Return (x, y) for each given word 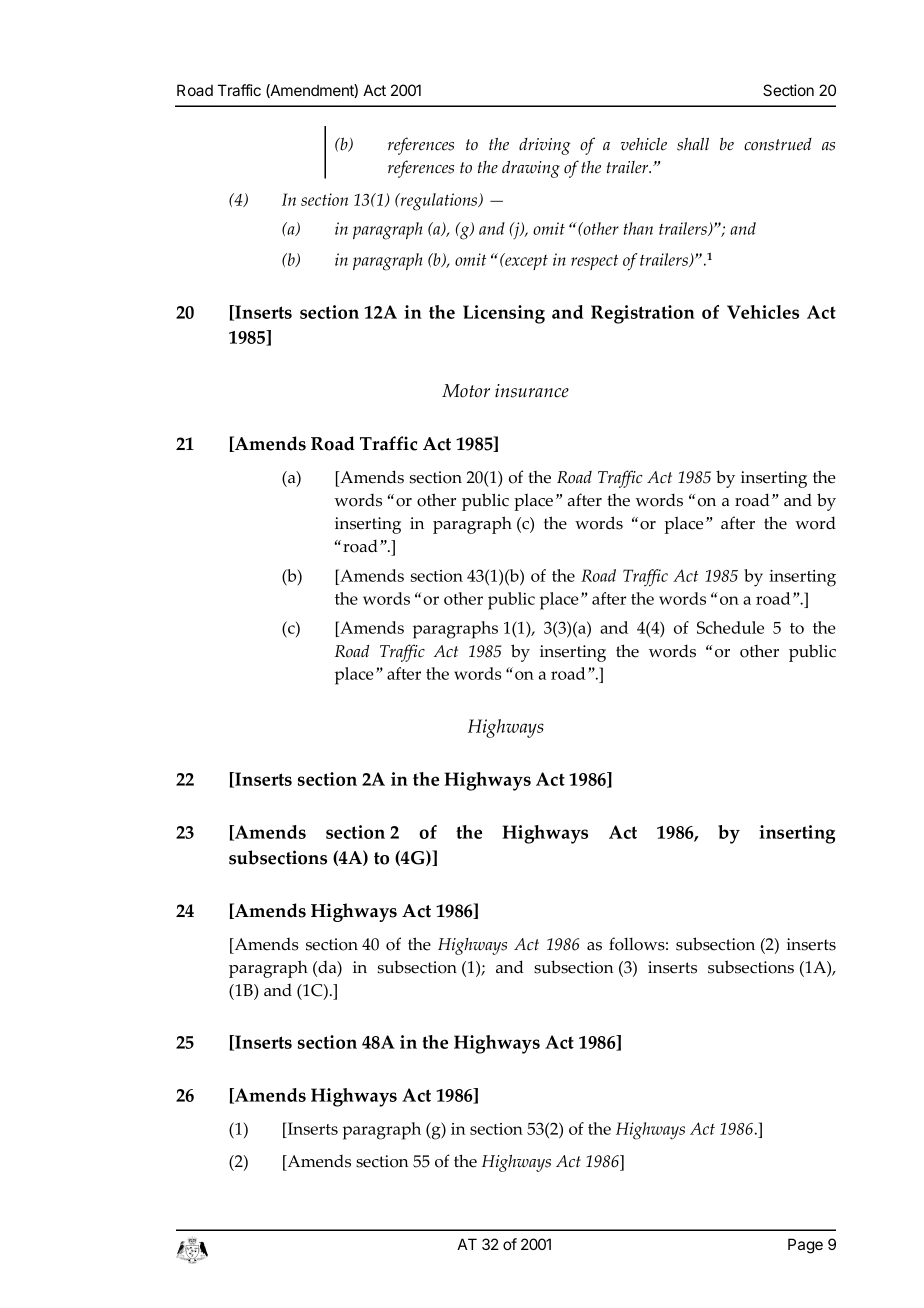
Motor (466, 391)
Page (805, 1246)
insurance (532, 391)
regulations (439, 202)
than (638, 228)
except (525, 261)
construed (778, 144)
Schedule (730, 627)
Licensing (504, 314)
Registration (643, 314)
